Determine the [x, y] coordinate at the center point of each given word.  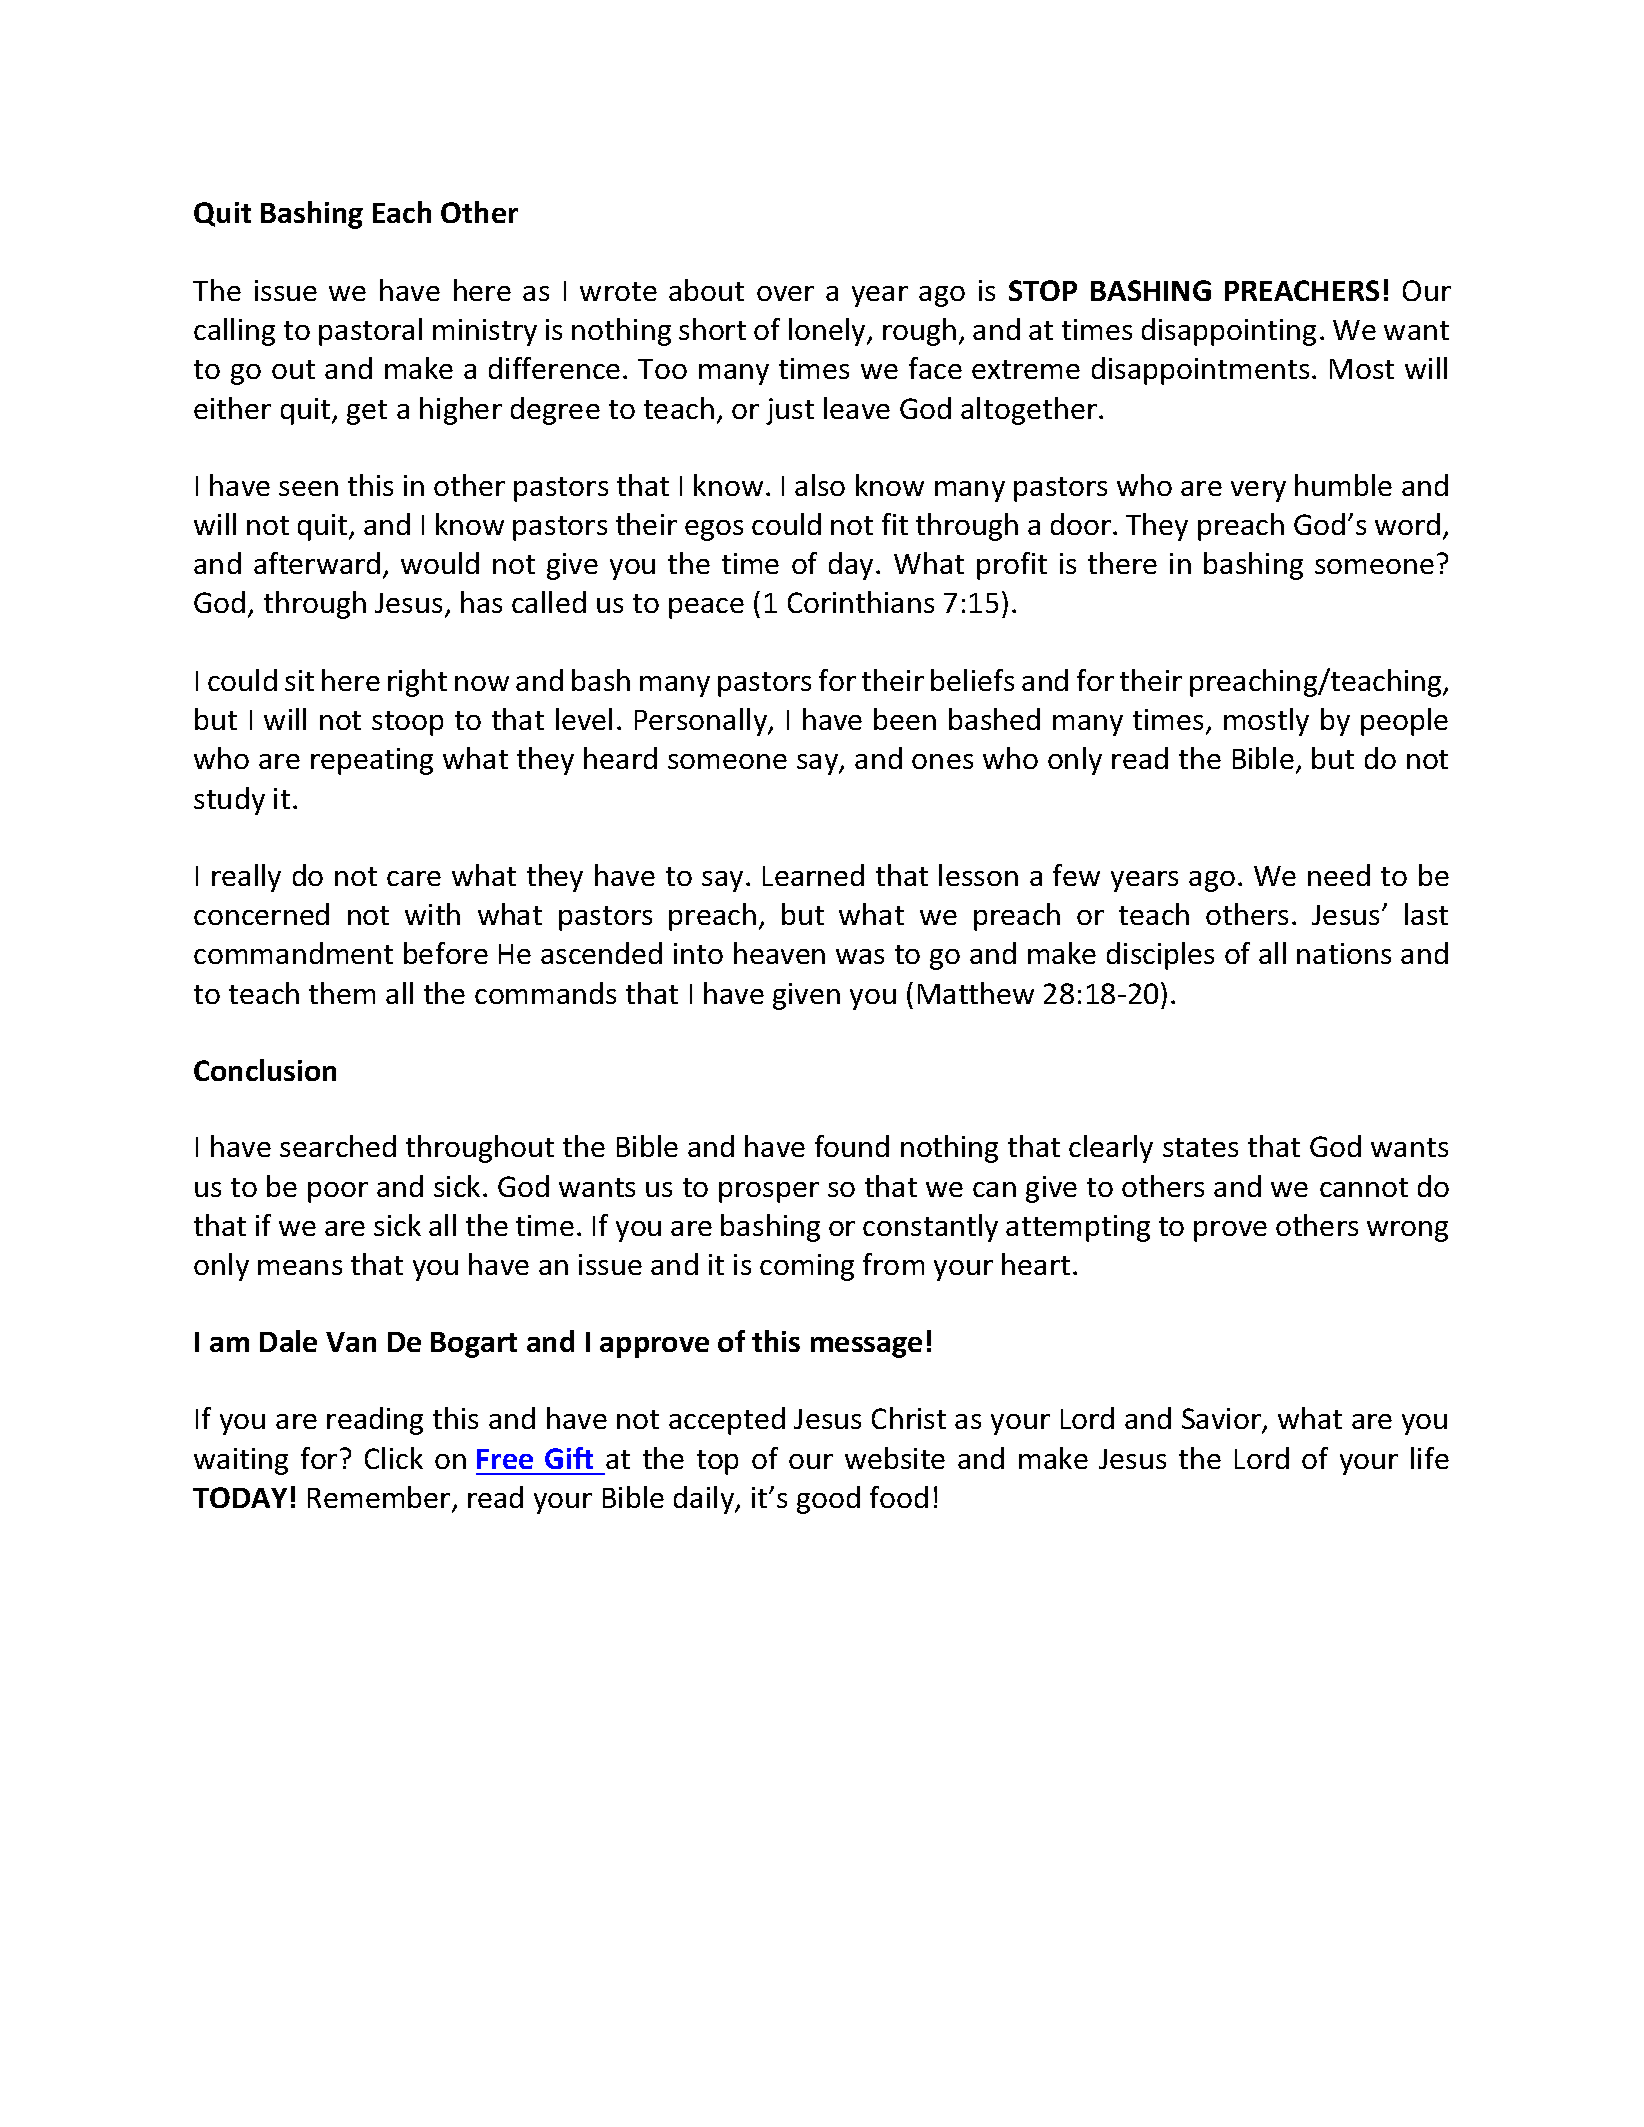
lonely [828, 332]
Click [394, 1458]
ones [942, 761]
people [1404, 722]
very [1258, 491]
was [860, 956]
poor [338, 1192]
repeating [372, 761]
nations [1344, 953]
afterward [317, 563]
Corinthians [861, 602]
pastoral [370, 332]
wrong [1407, 1231]
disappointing [1229, 332]
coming [807, 1267]
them [342, 993]
